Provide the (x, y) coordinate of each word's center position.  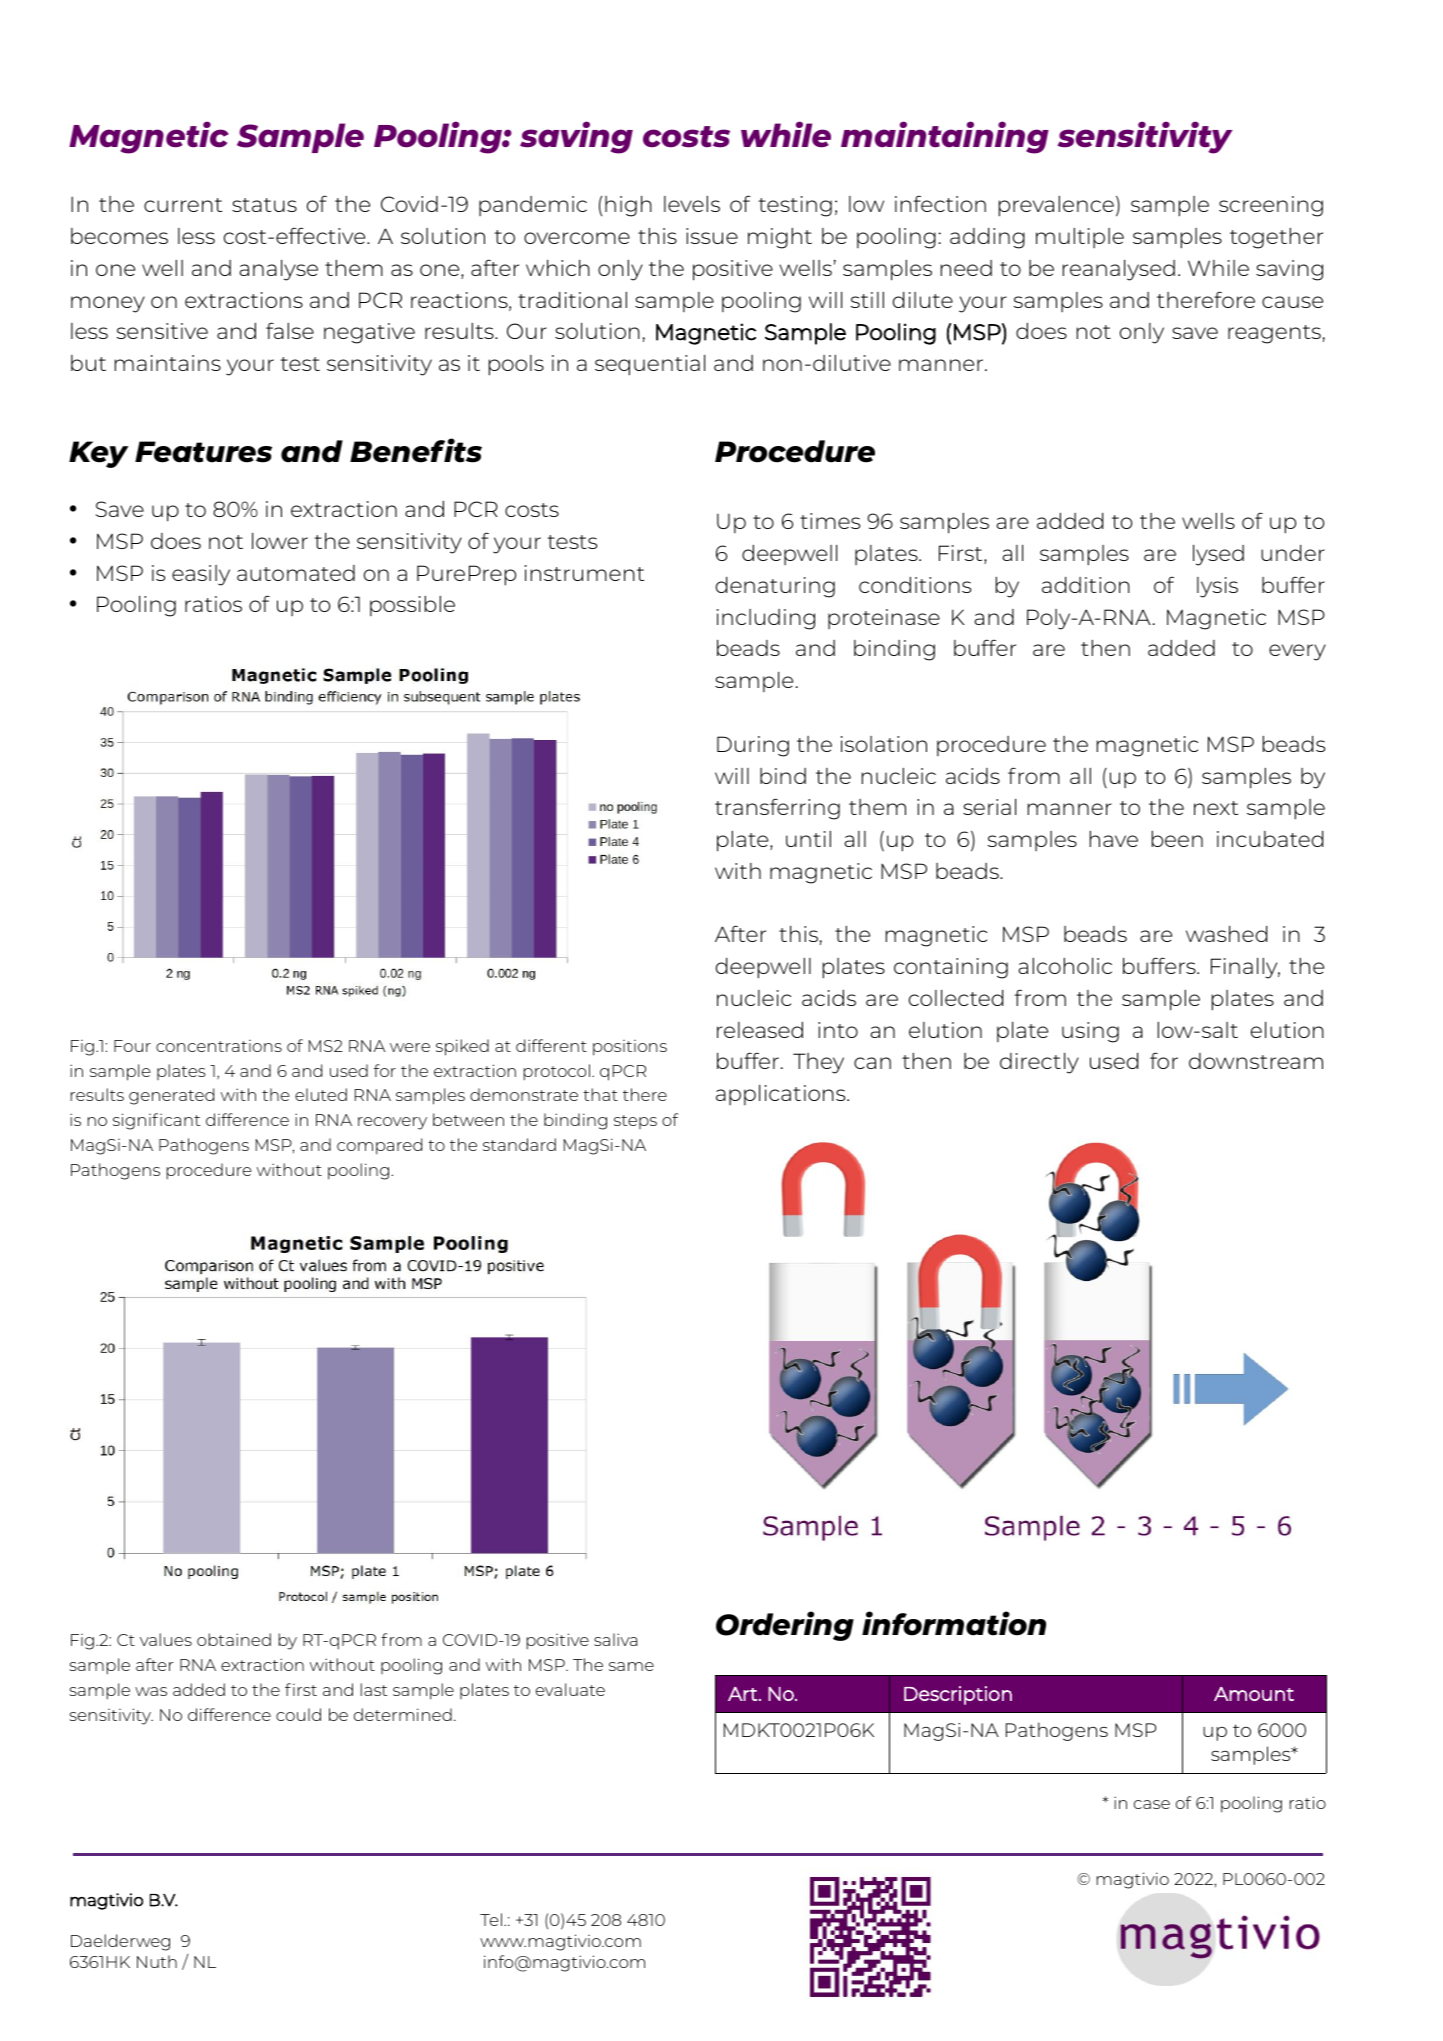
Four (132, 1046)
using (1090, 1032)
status (264, 205)
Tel (491, 1919)
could (298, 1714)
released (760, 1030)
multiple (1080, 238)
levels (692, 204)
